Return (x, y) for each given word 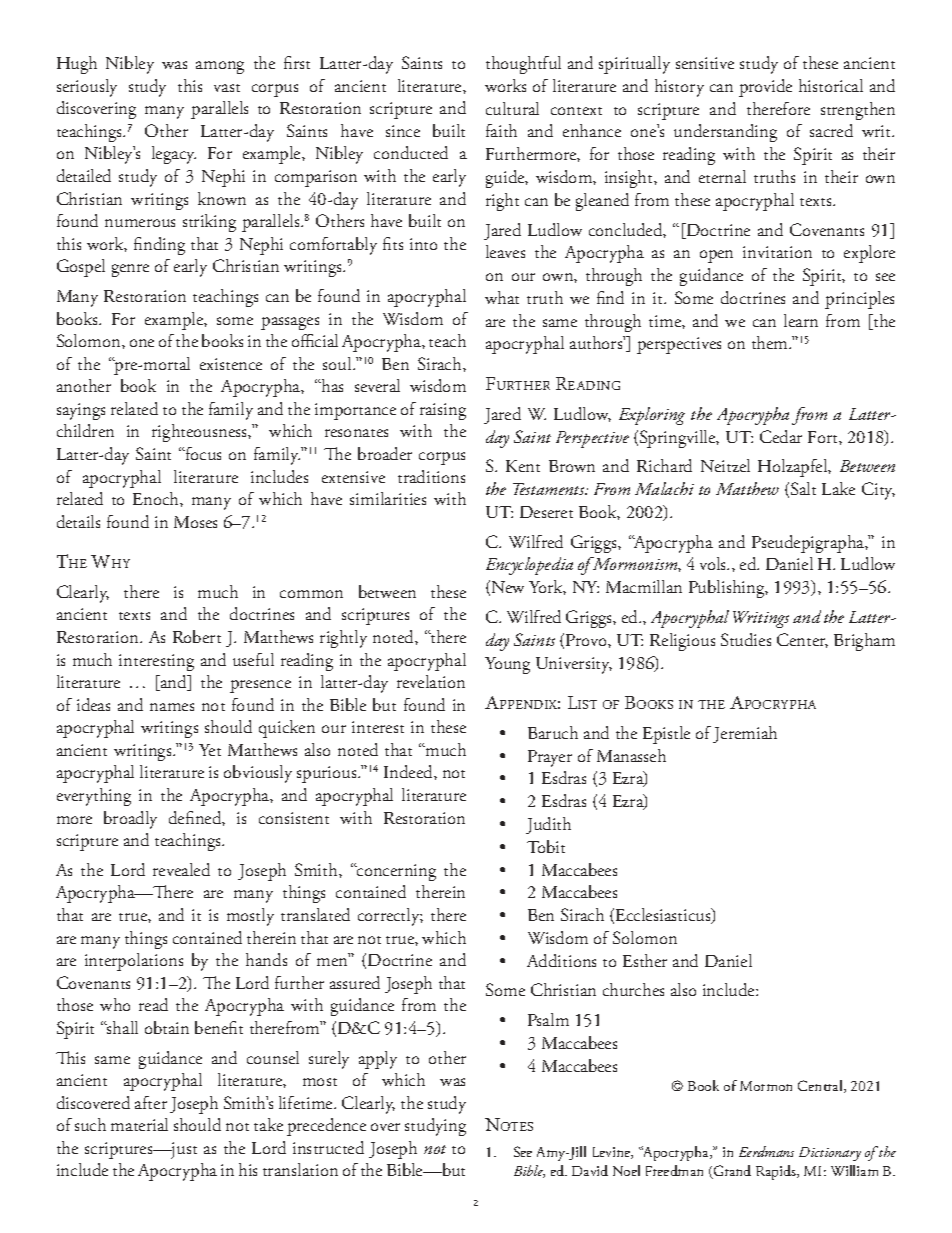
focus (202, 453)
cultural (512, 108)
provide (765, 88)
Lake (838, 488)
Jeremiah (745, 734)
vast (227, 88)
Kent (523, 466)
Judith (548, 825)
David (590, 1170)
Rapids (777, 1172)
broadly (130, 820)
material (139, 1124)
